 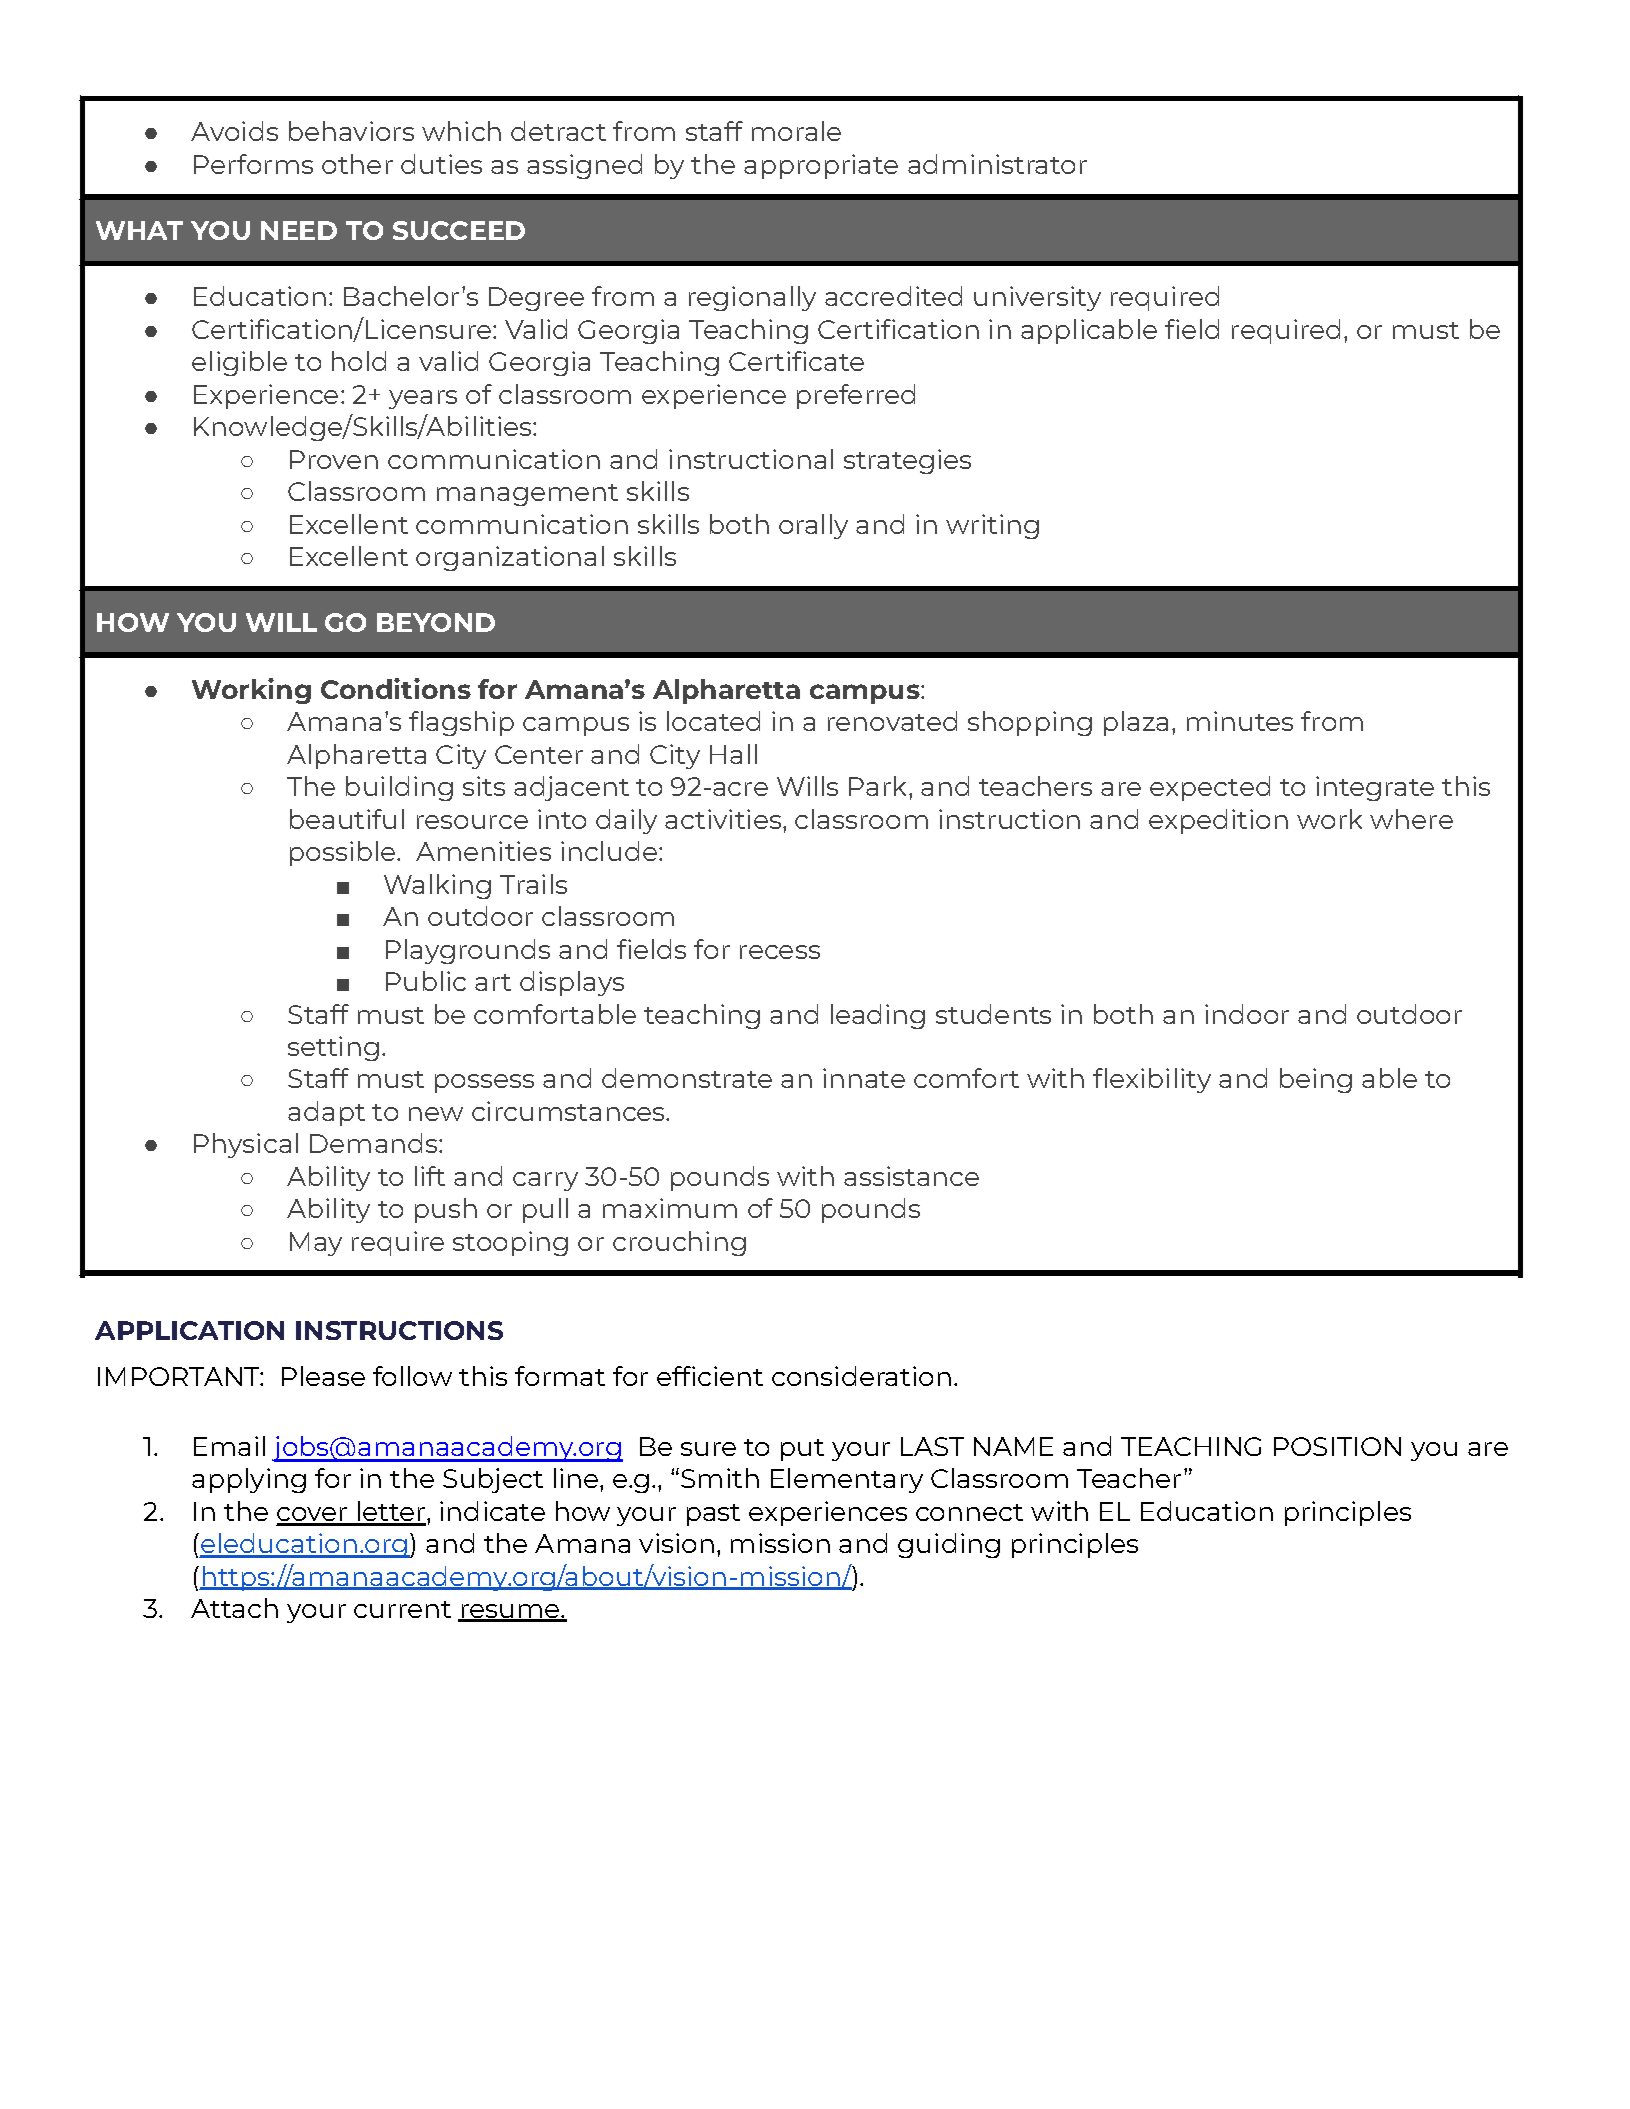 I want to click on Performs, so click(x=253, y=164).
